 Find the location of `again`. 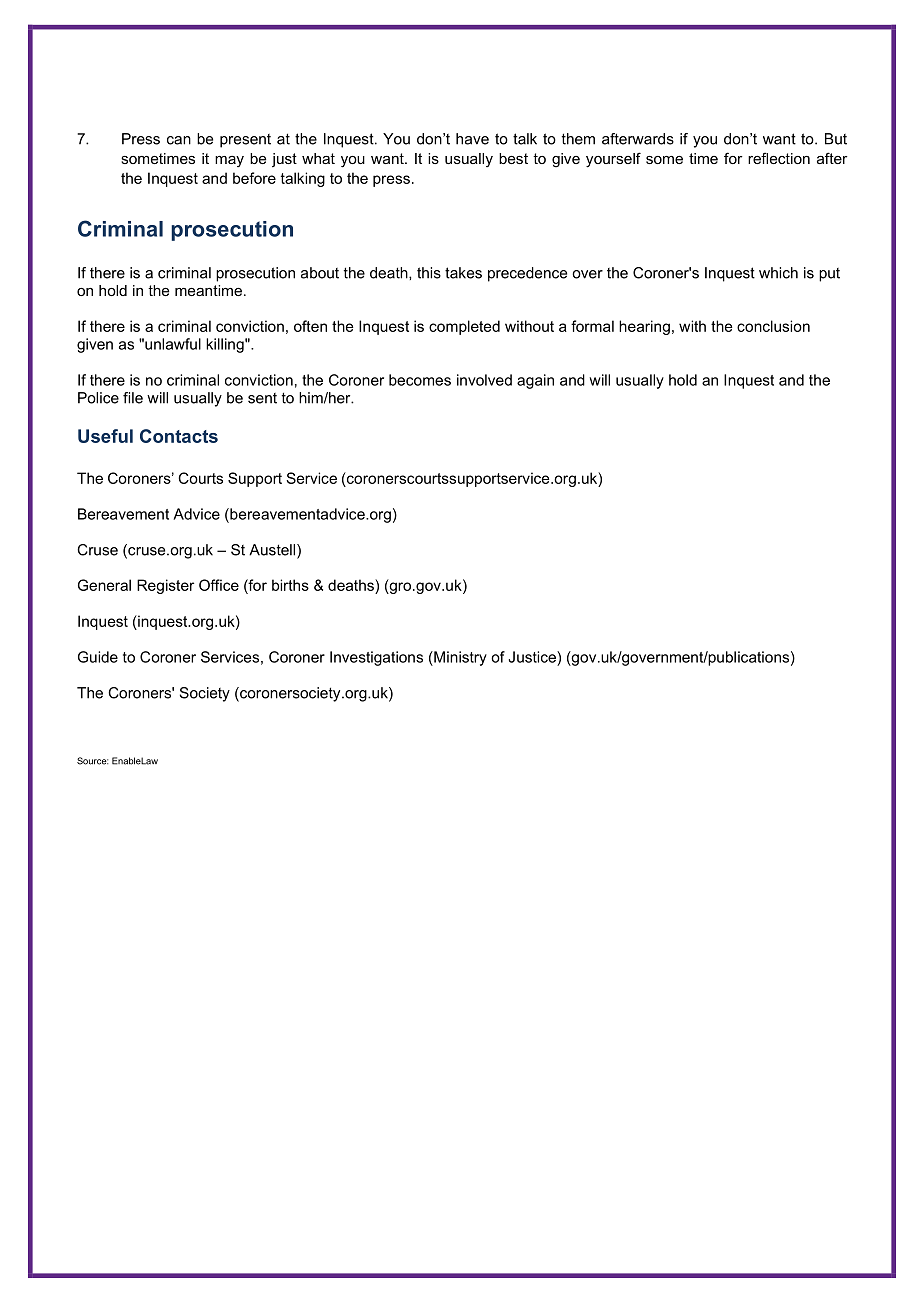

again is located at coordinates (535, 381).
